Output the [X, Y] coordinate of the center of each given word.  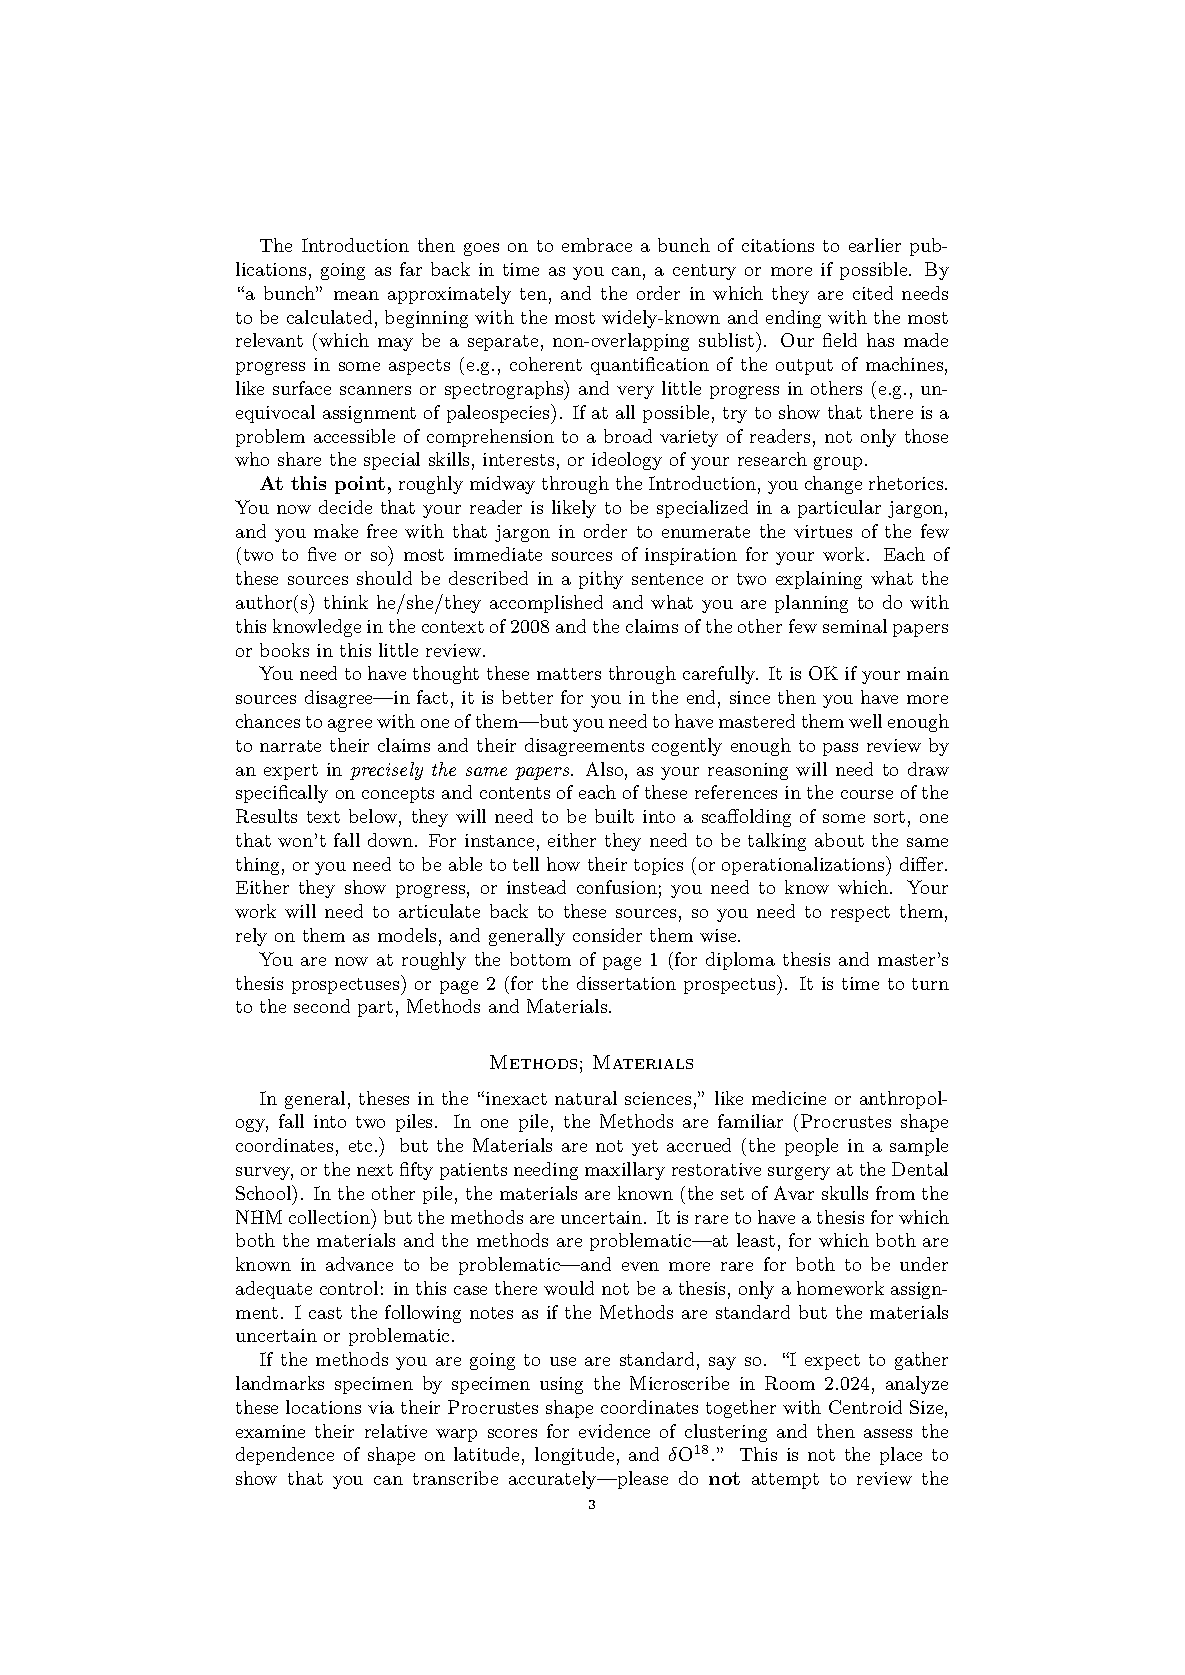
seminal [855, 626]
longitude [574, 1456]
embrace [597, 245]
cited [873, 293]
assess [888, 1433]
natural [586, 1098]
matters [569, 674]
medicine [789, 1098]
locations [323, 1407]
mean [356, 295]
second [322, 1006]
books [284, 650]
